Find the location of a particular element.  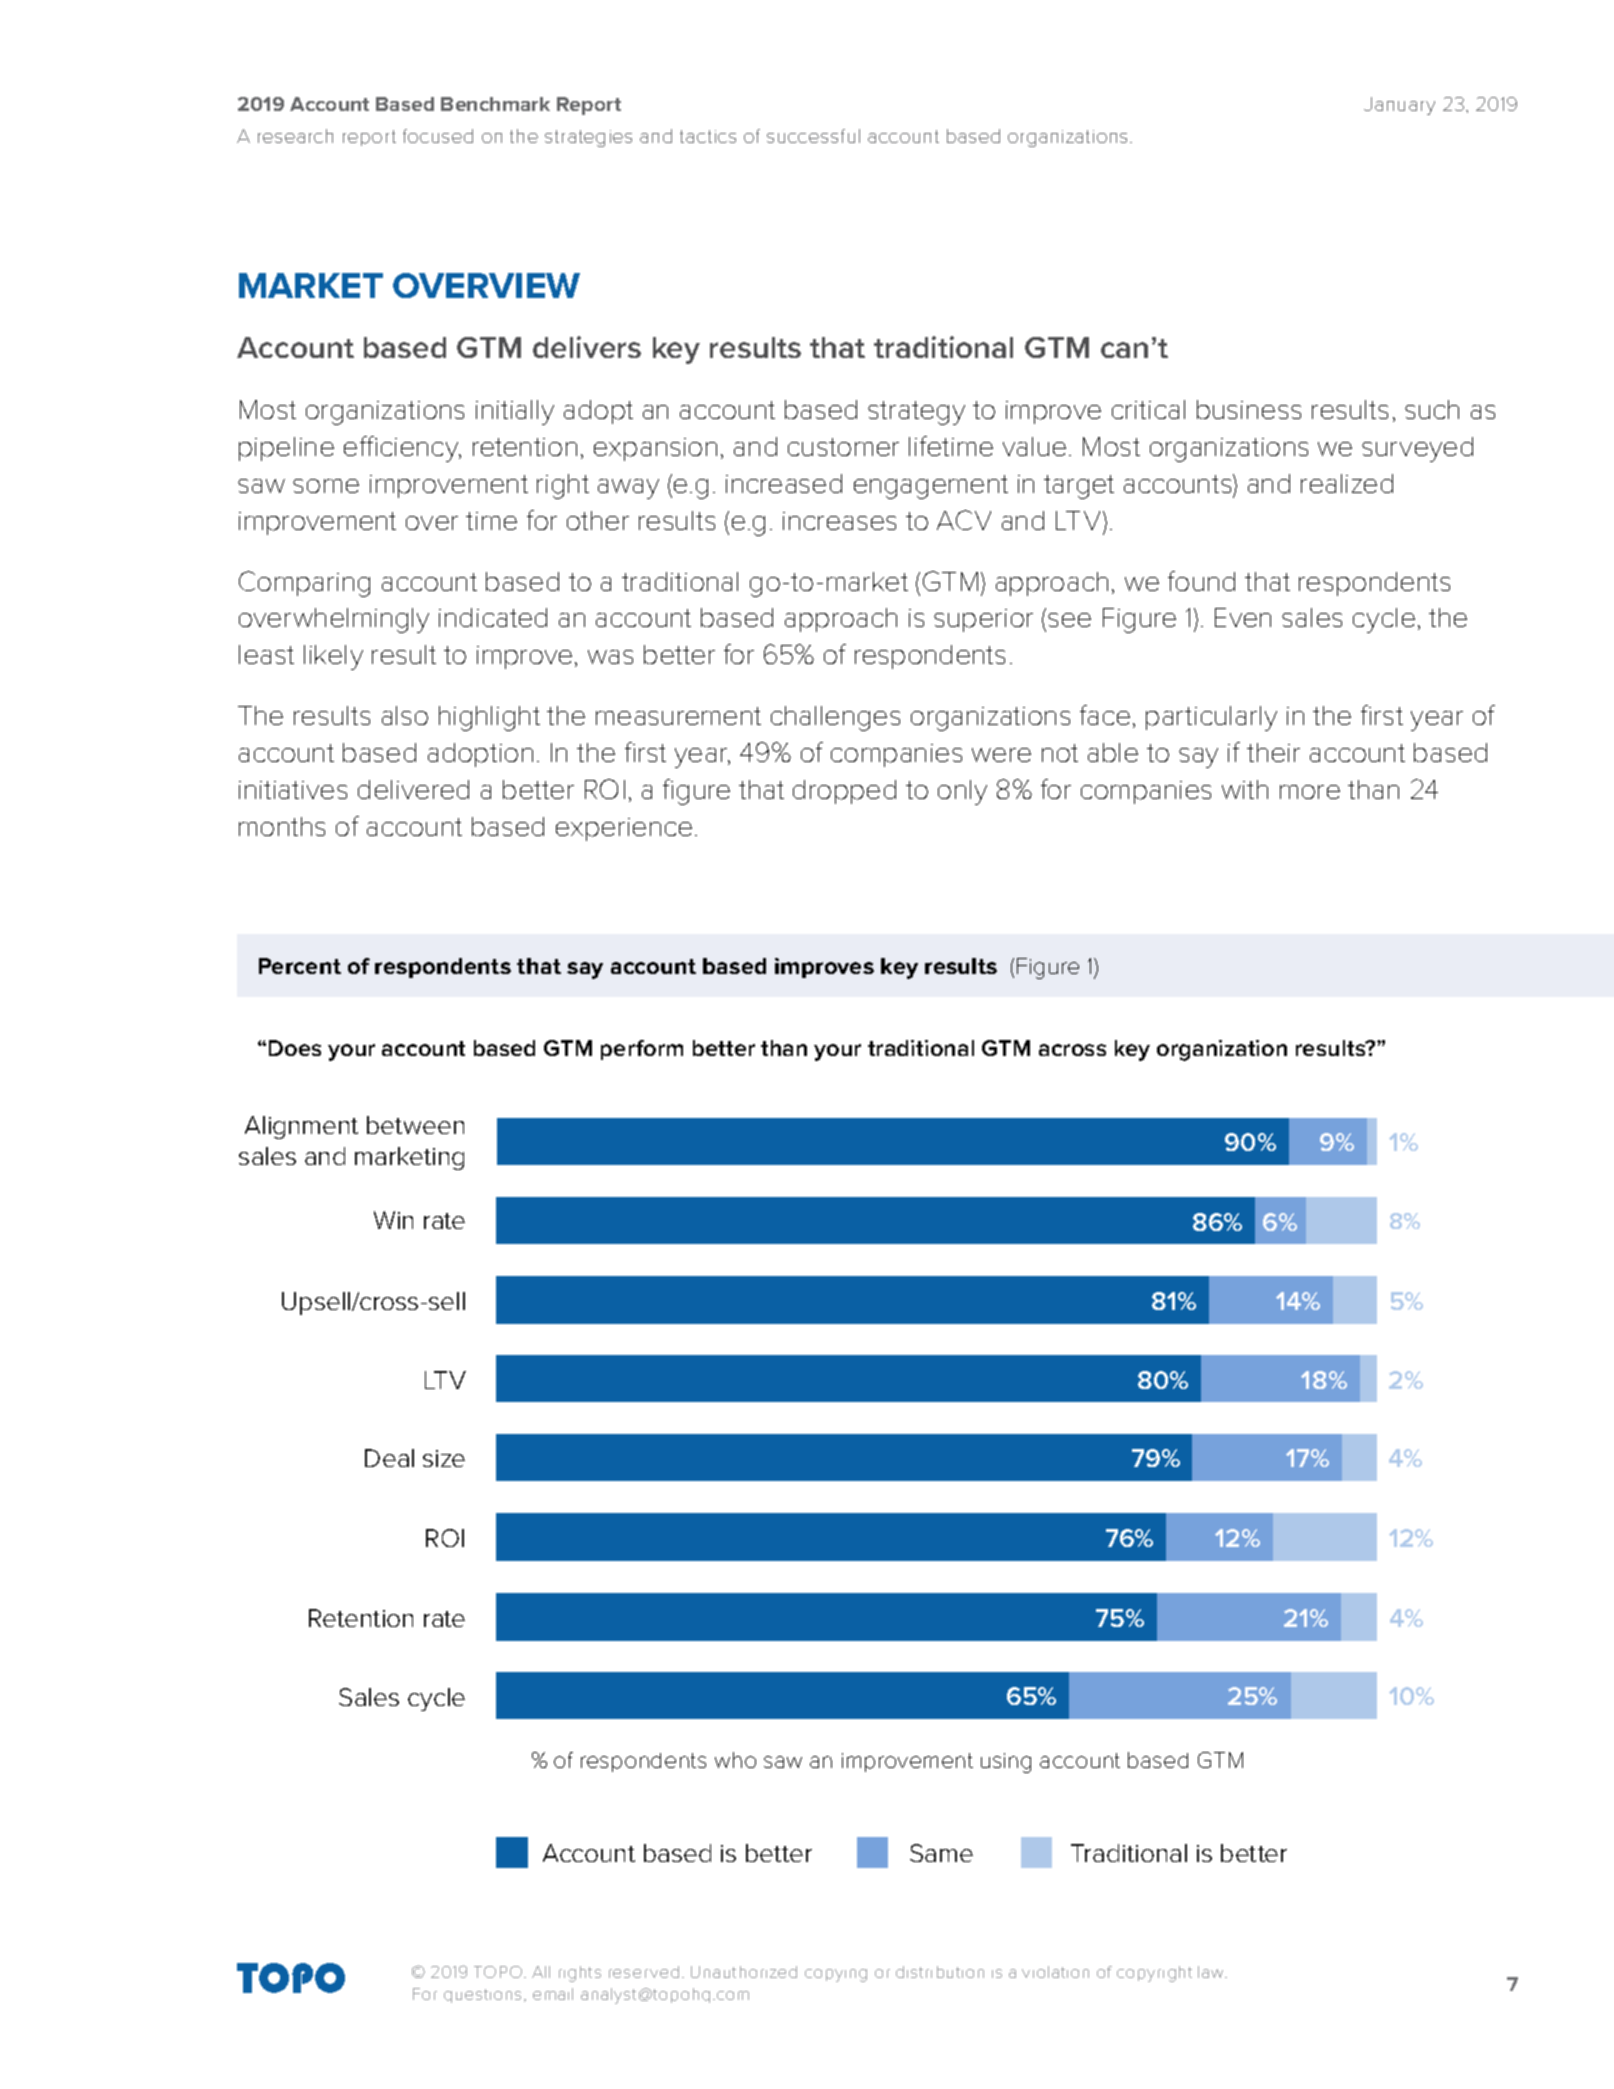

questions is located at coordinates (482, 1996).
